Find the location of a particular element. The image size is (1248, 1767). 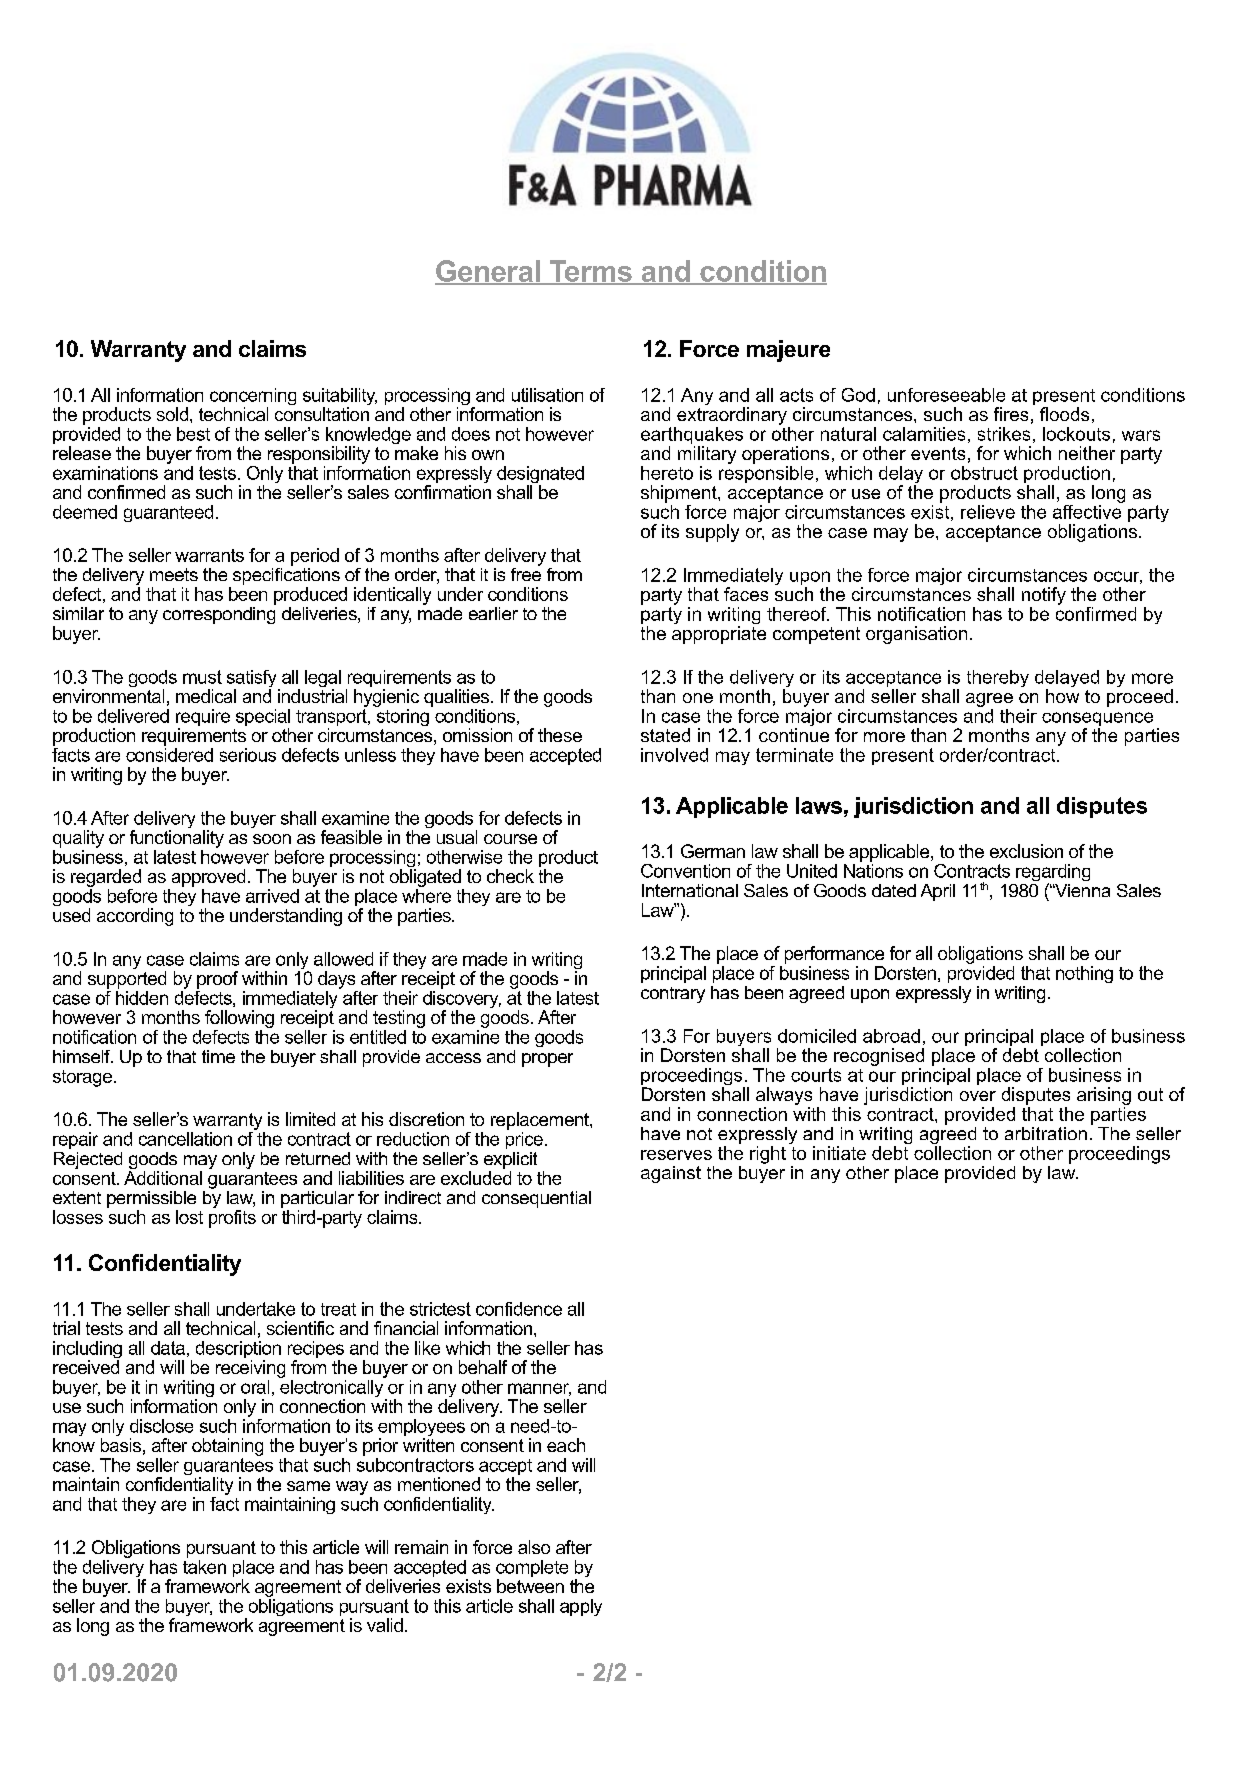

taken is located at coordinates (204, 1567).
